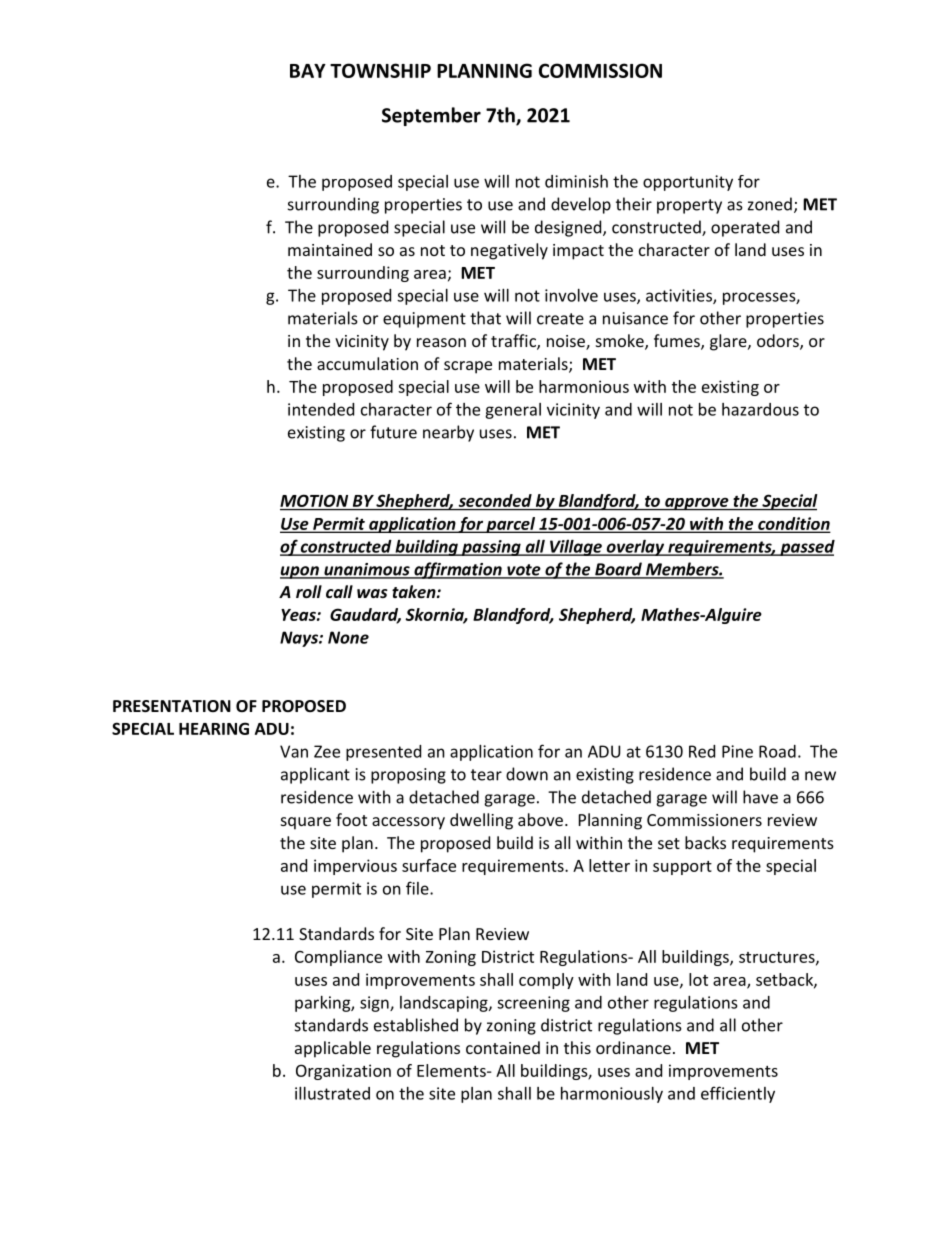  Describe the element at coordinates (333, 1049) in the screenshot. I see `applicable` at that location.
